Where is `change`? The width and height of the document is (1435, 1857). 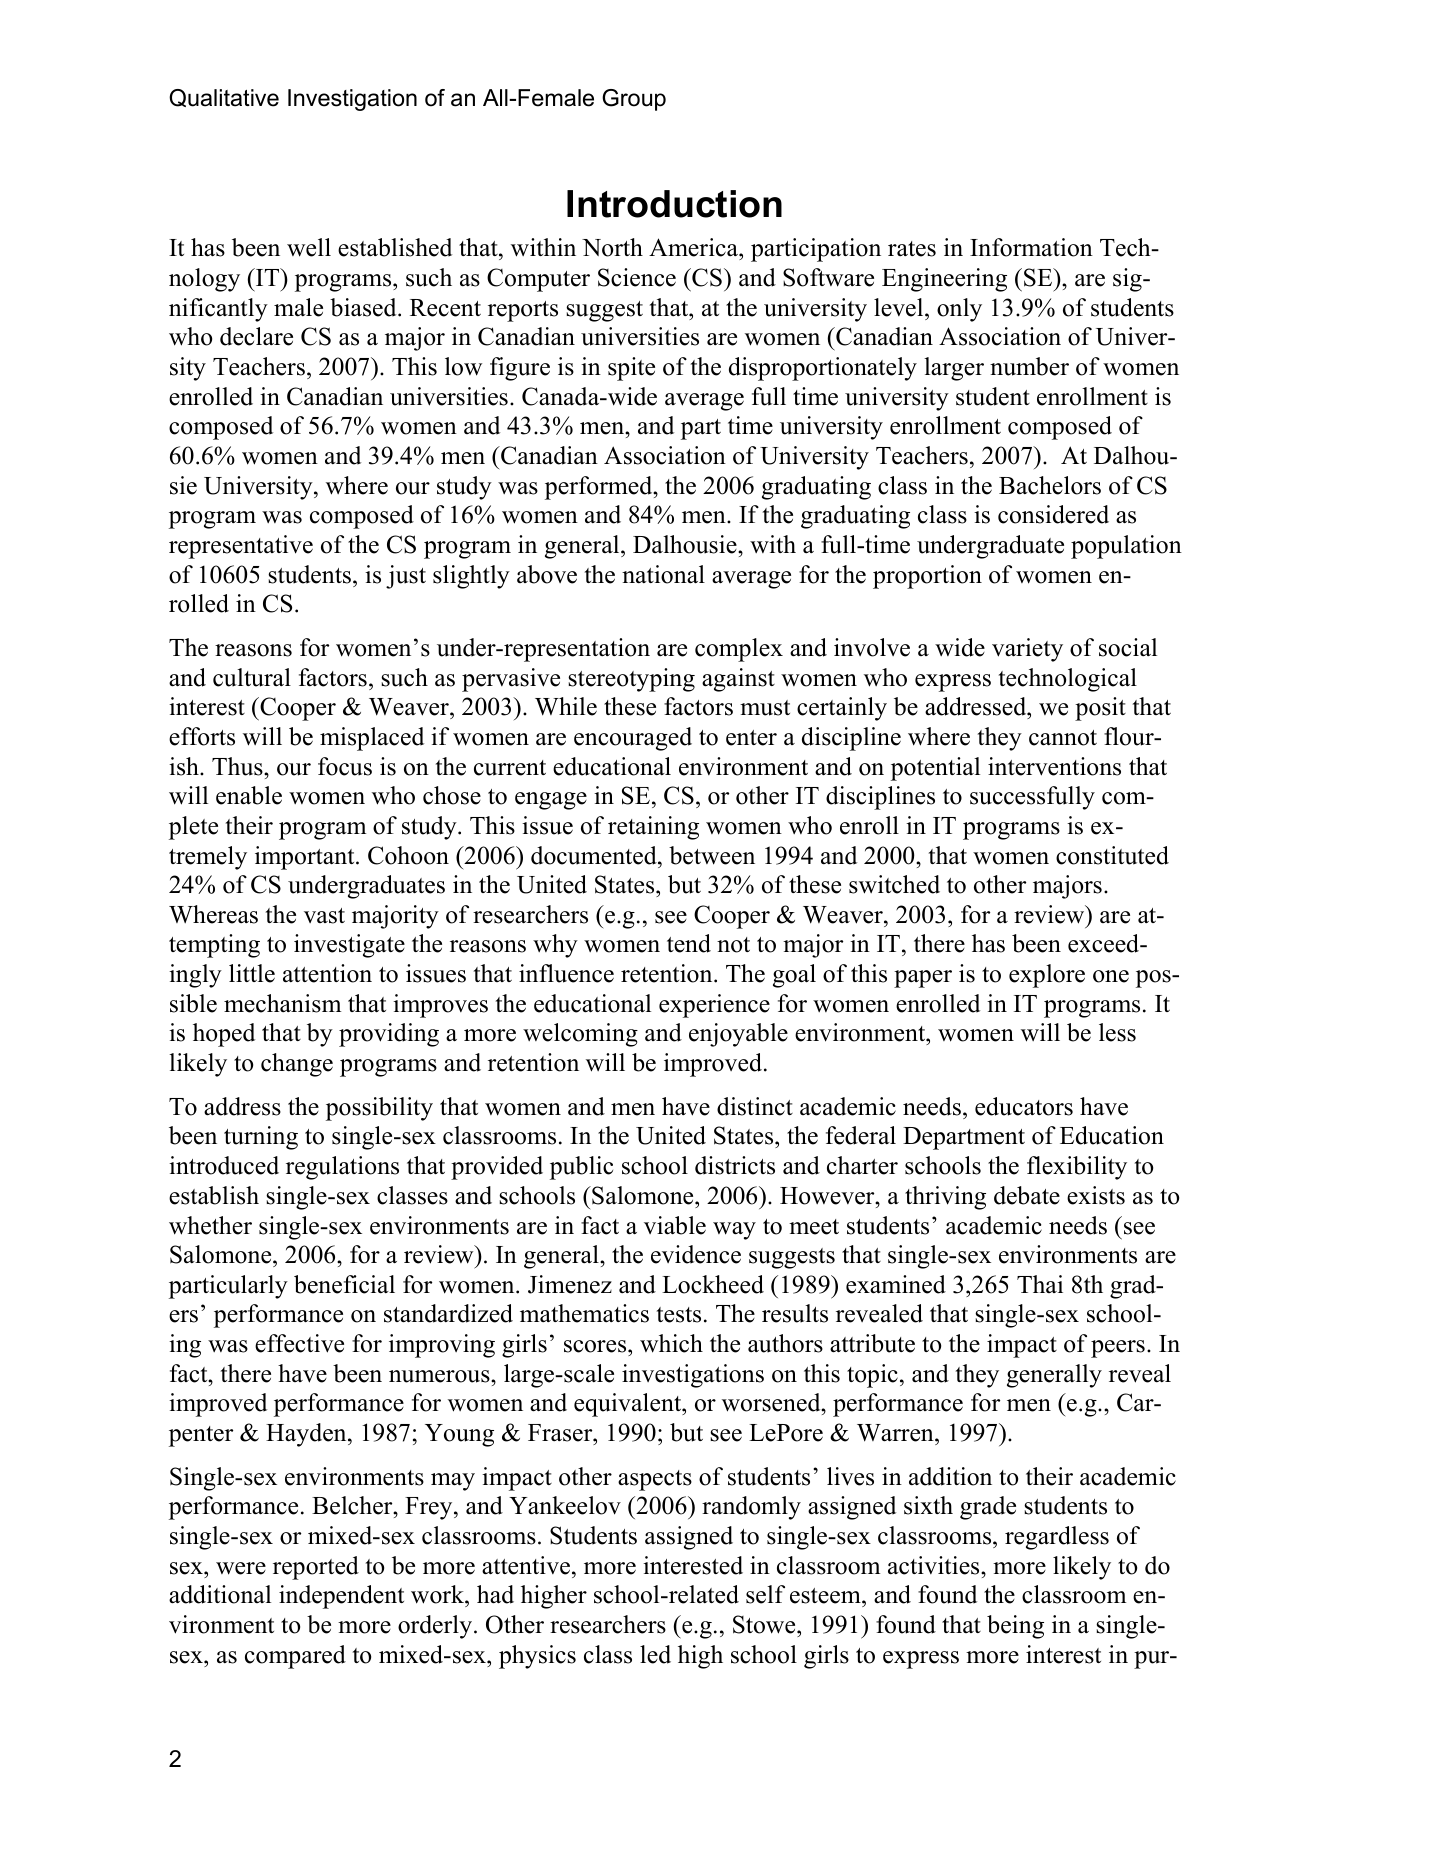 change is located at coordinates (297, 1065).
